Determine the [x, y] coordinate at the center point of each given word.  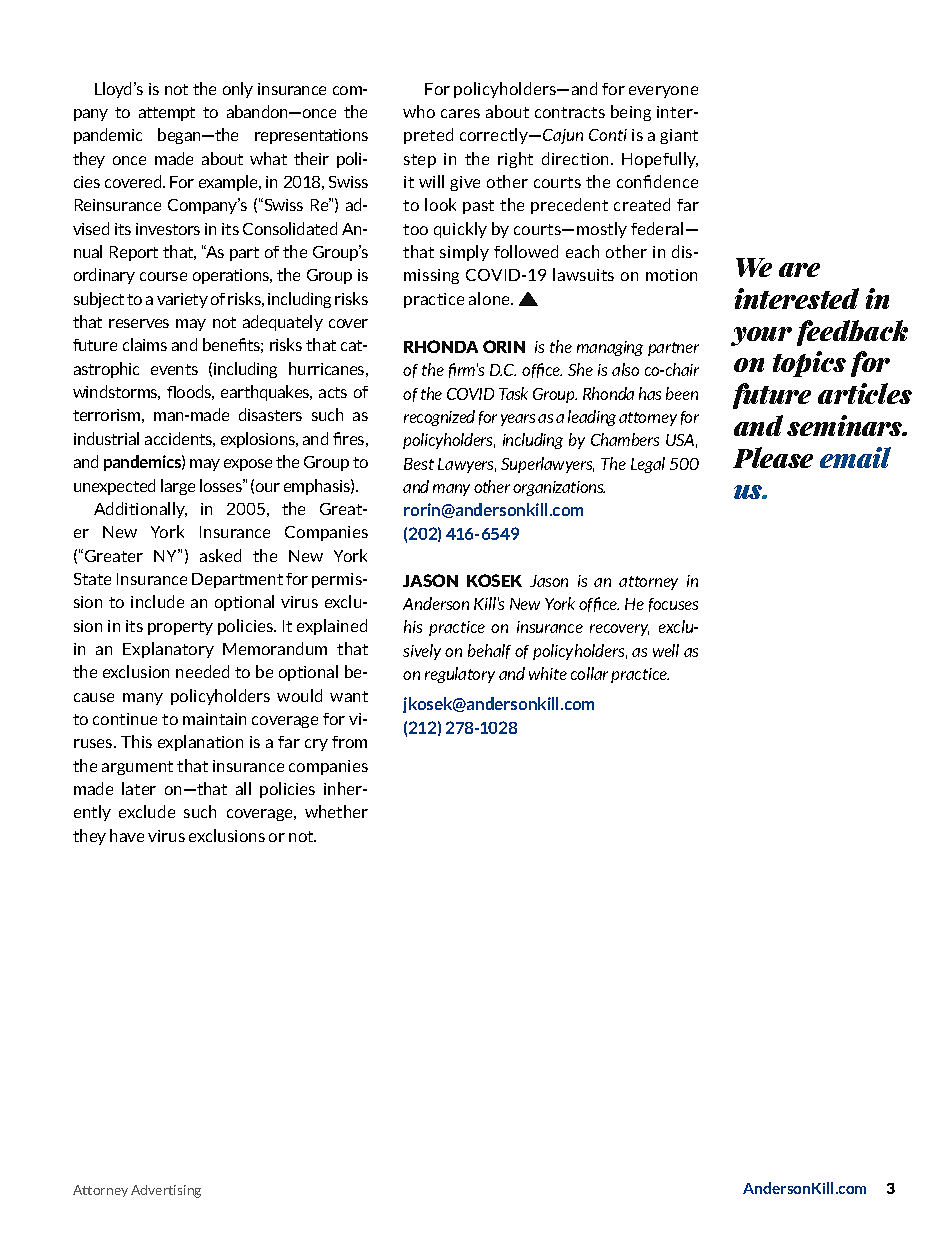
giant [679, 136]
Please [773, 457]
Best [419, 464]
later [139, 788]
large [178, 487]
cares [460, 113]
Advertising [166, 1191]
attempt [167, 114]
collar [589, 673]
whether [336, 811]
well [666, 650]
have [127, 835]
